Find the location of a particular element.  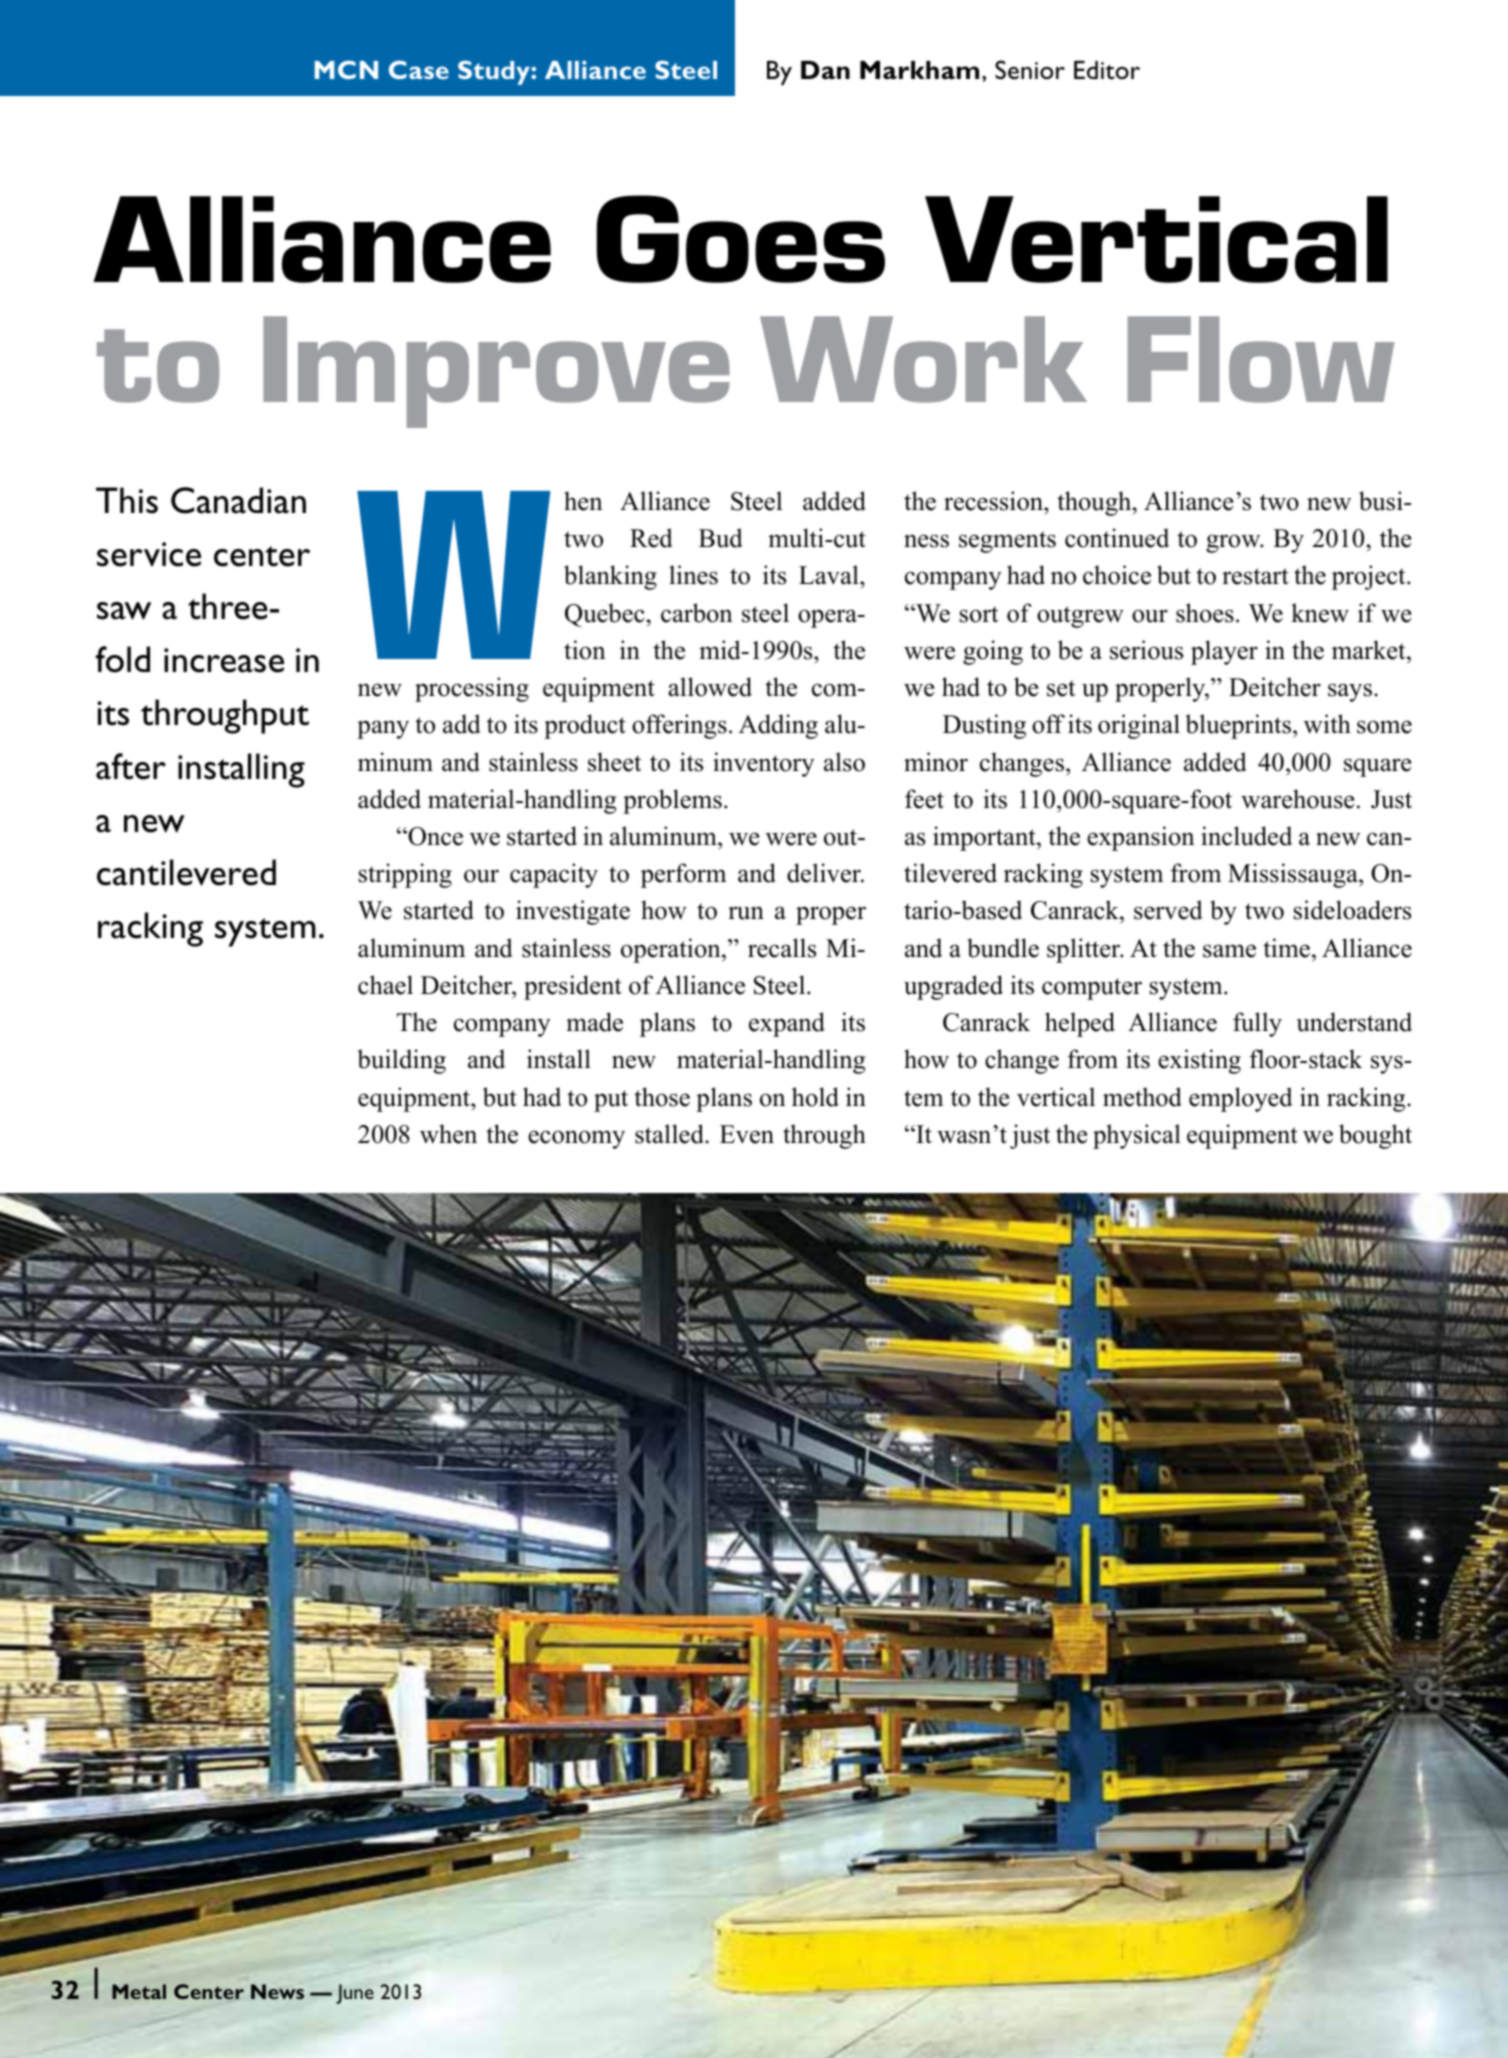

building is located at coordinates (401, 1061).
